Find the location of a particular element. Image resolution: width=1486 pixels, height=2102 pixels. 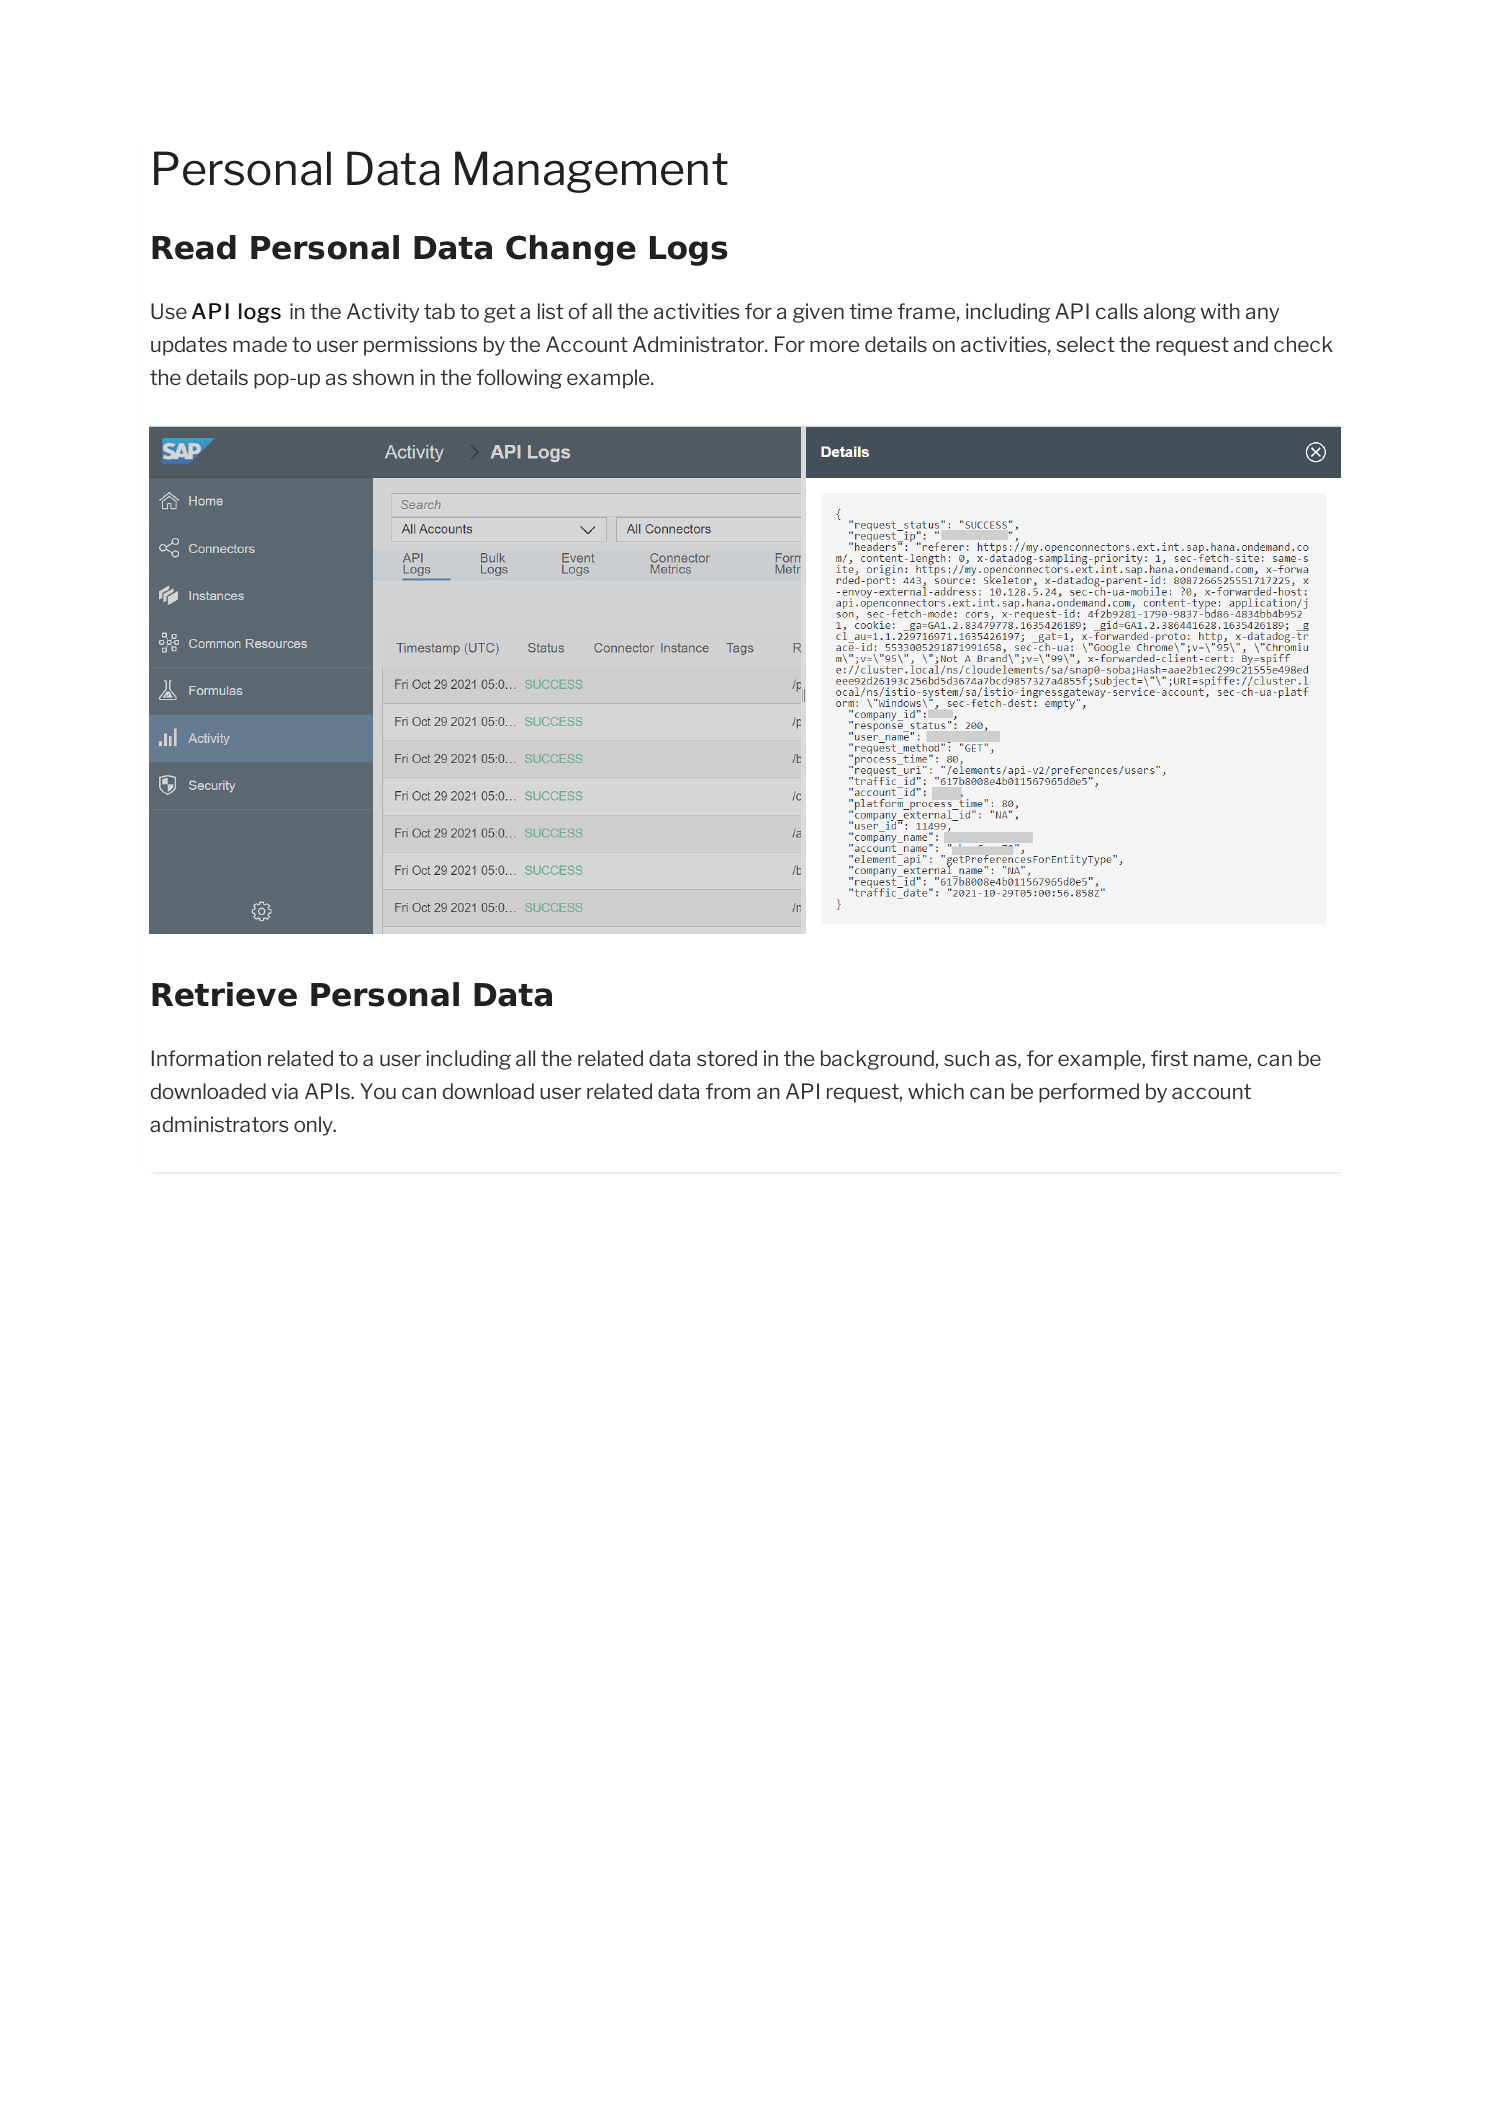

via is located at coordinates (284, 1091).
